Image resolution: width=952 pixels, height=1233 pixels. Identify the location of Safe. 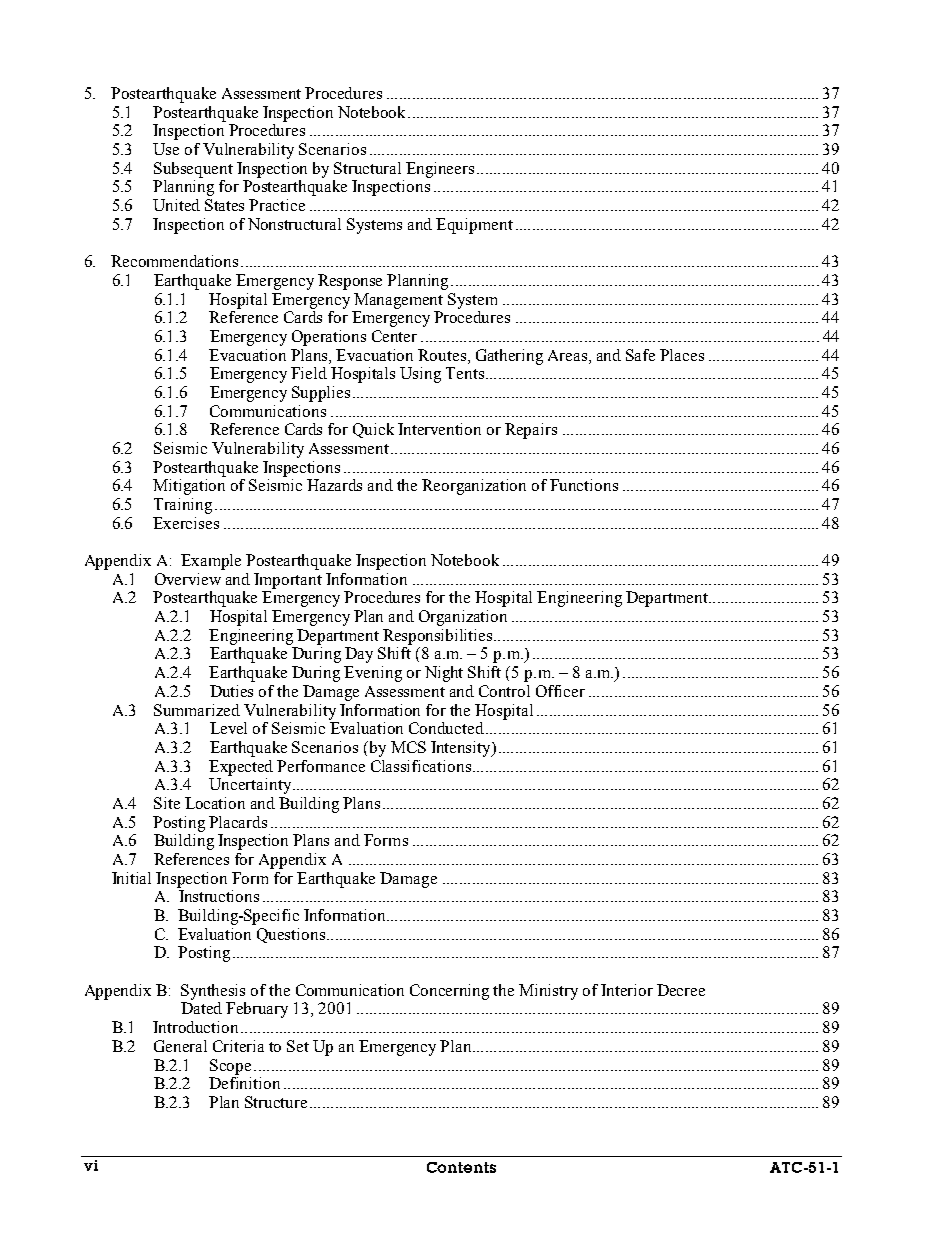
(640, 355).
